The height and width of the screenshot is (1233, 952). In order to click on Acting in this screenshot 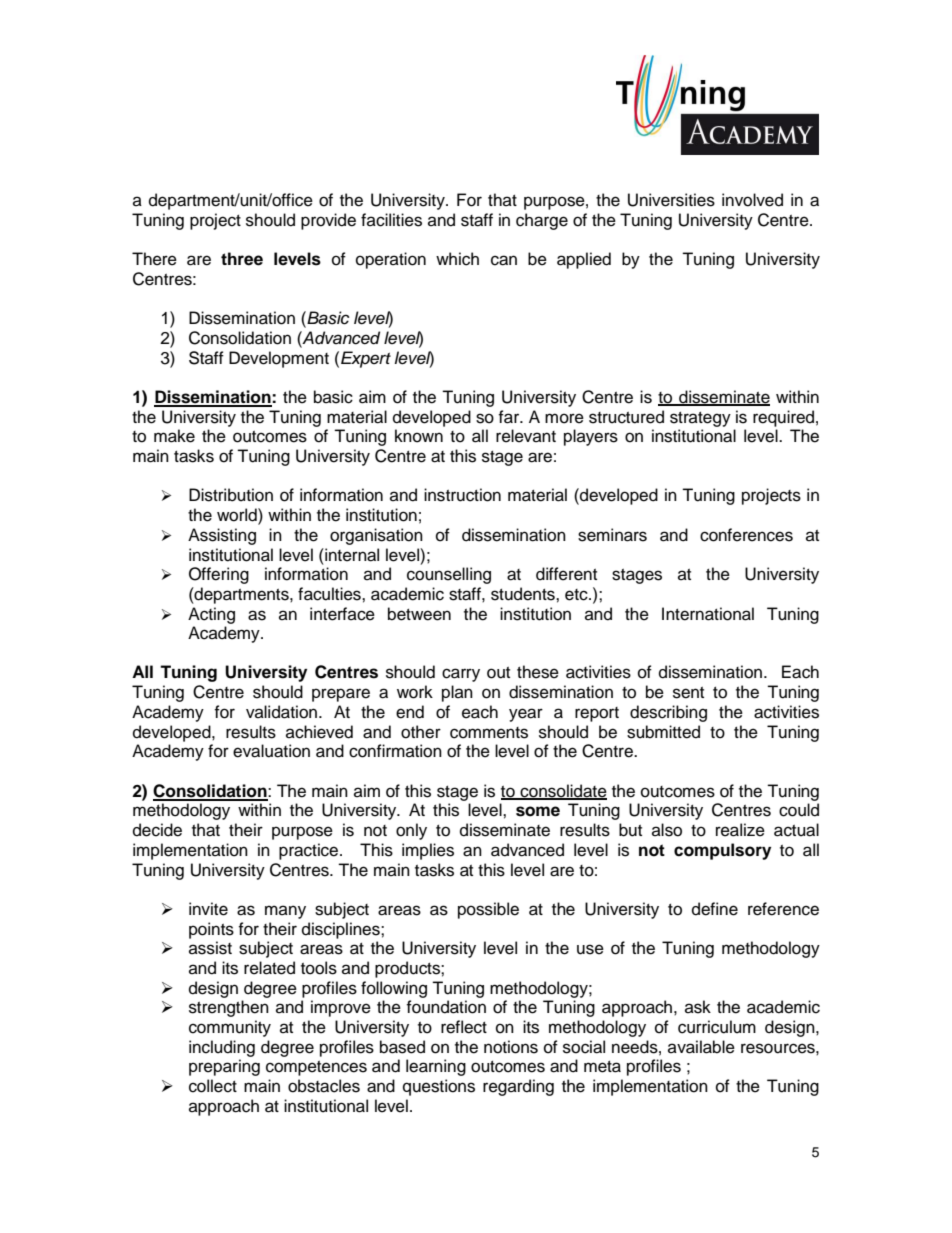, I will do `click(211, 615)`.
